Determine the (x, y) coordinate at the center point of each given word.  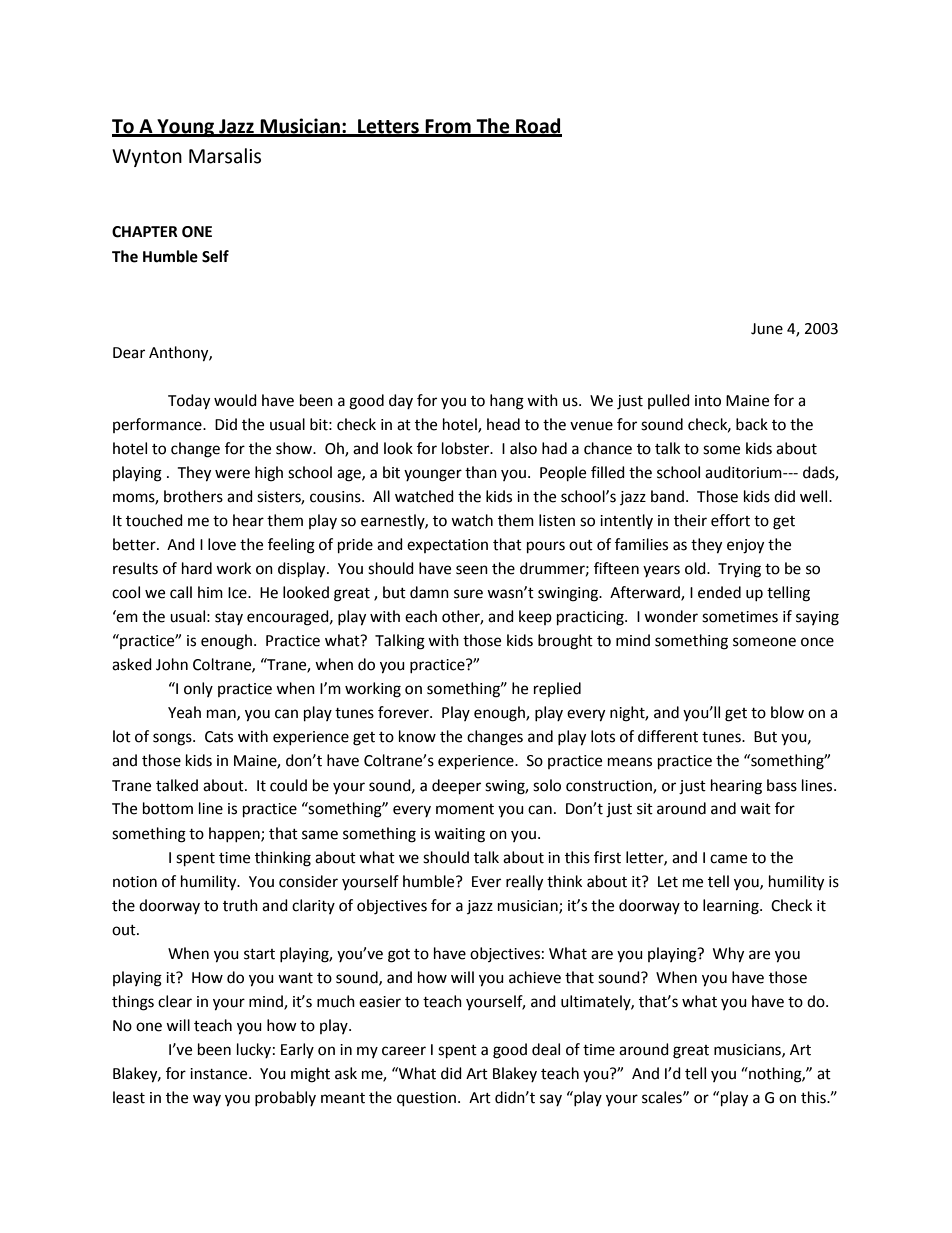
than (481, 472)
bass (782, 785)
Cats (219, 737)
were (232, 474)
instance (220, 1074)
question (428, 1099)
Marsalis (225, 156)
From (448, 127)
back (752, 424)
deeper (456, 787)
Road (538, 127)
